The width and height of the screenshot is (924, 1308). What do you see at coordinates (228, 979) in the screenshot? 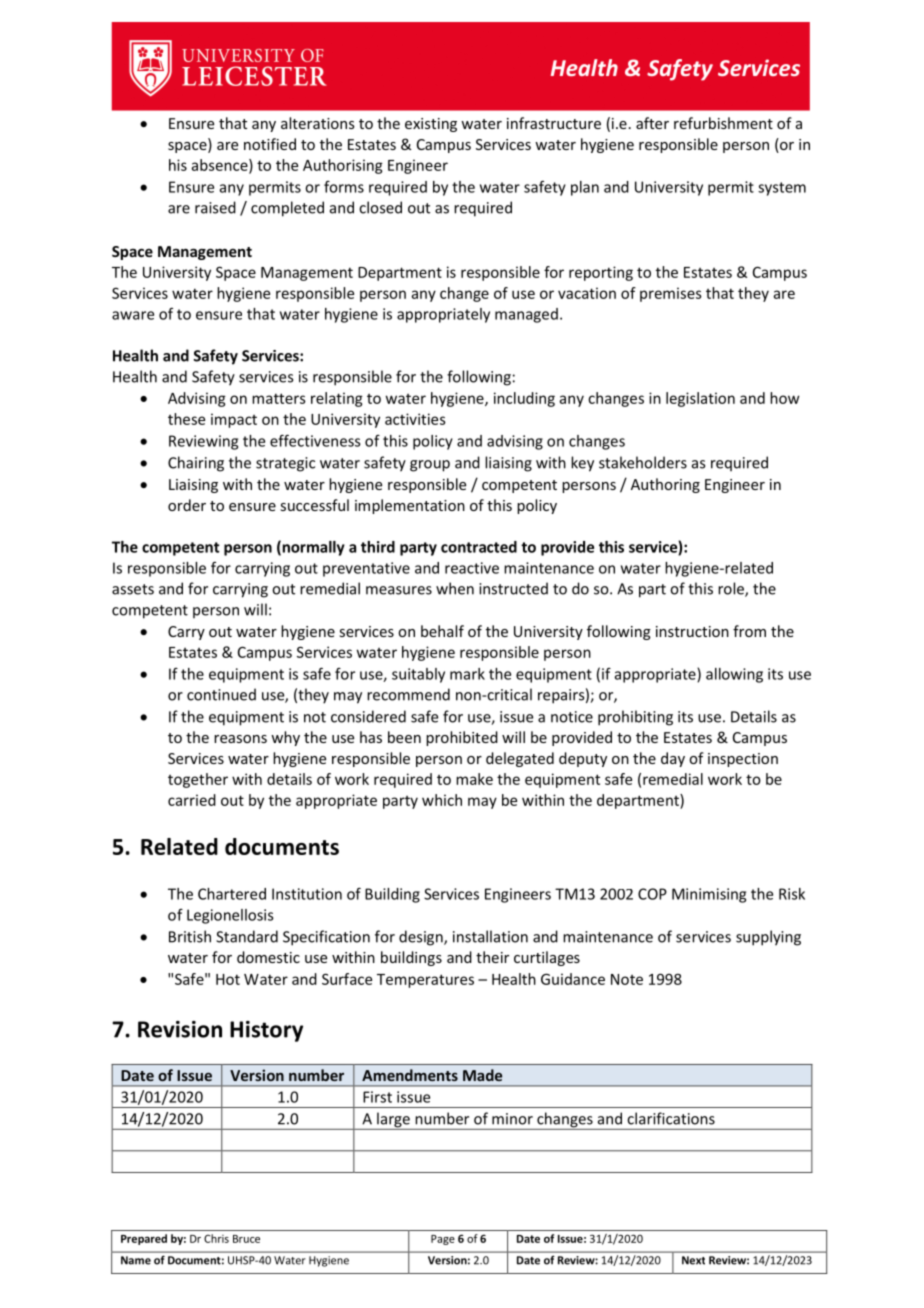
I see `Hot` at bounding box center [228, 979].
